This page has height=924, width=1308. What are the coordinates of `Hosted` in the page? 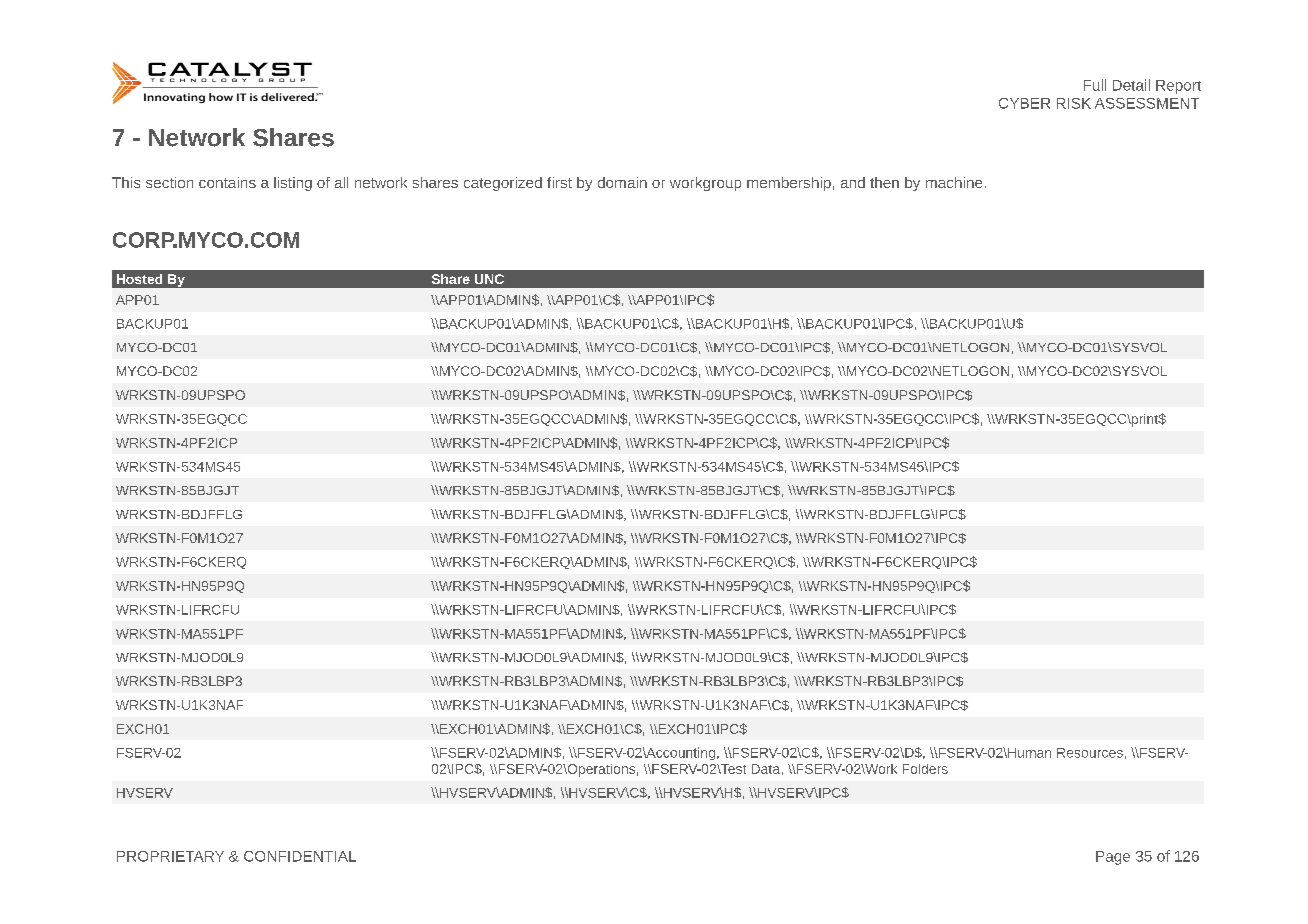 It's located at (139, 279).
